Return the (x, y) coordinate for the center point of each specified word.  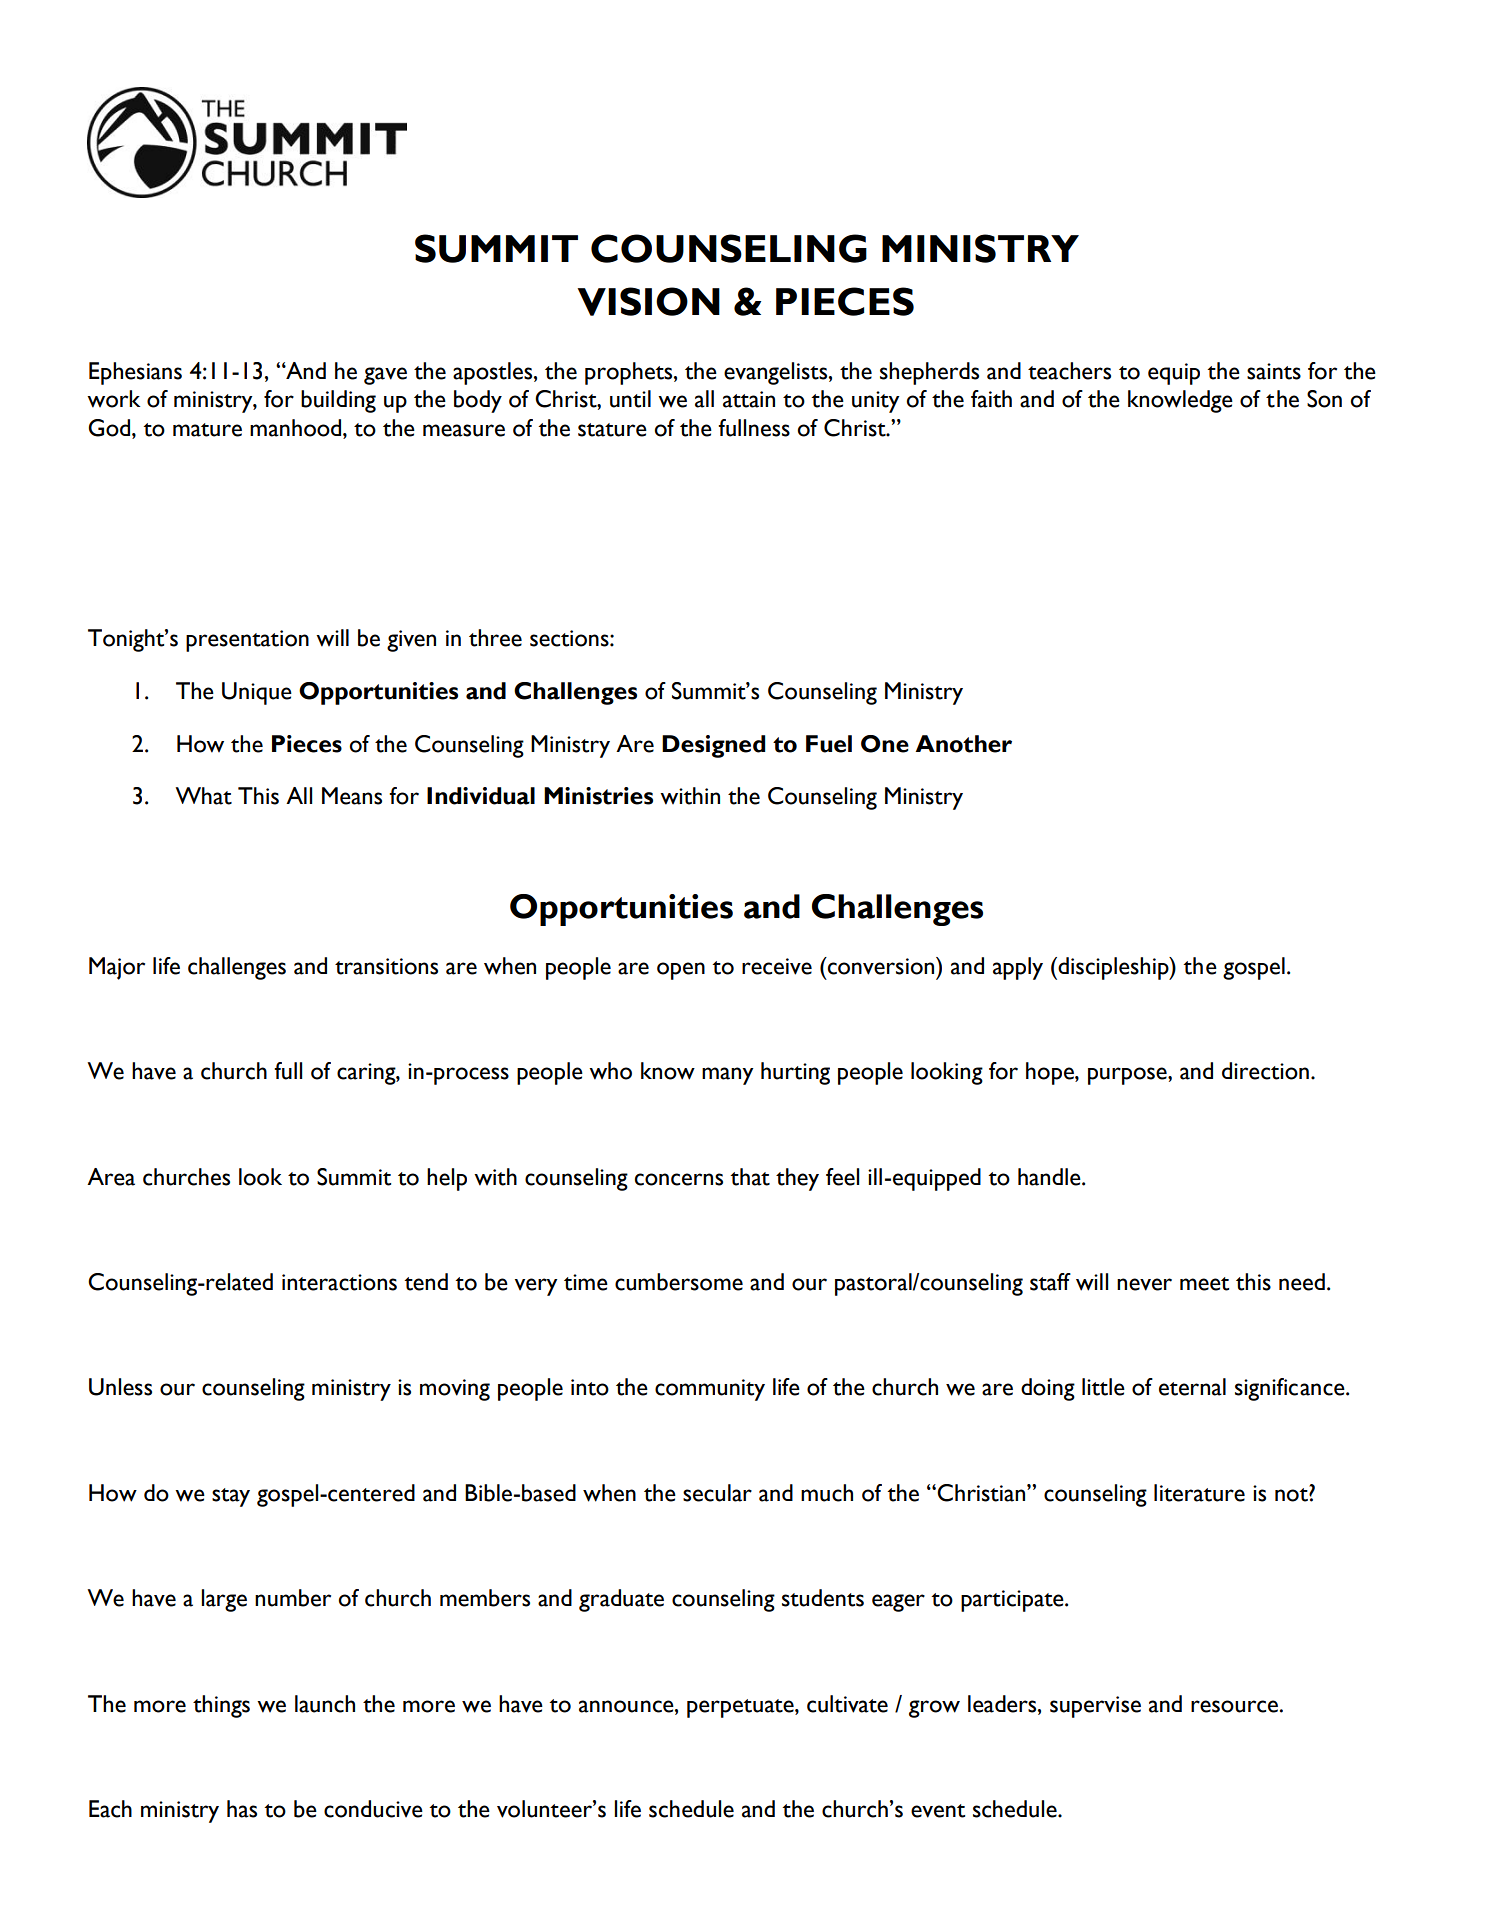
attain (749, 399)
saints (1274, 371)
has (242, 1809)
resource (1234, 1706)
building (338, 401)
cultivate (847, 1704)
